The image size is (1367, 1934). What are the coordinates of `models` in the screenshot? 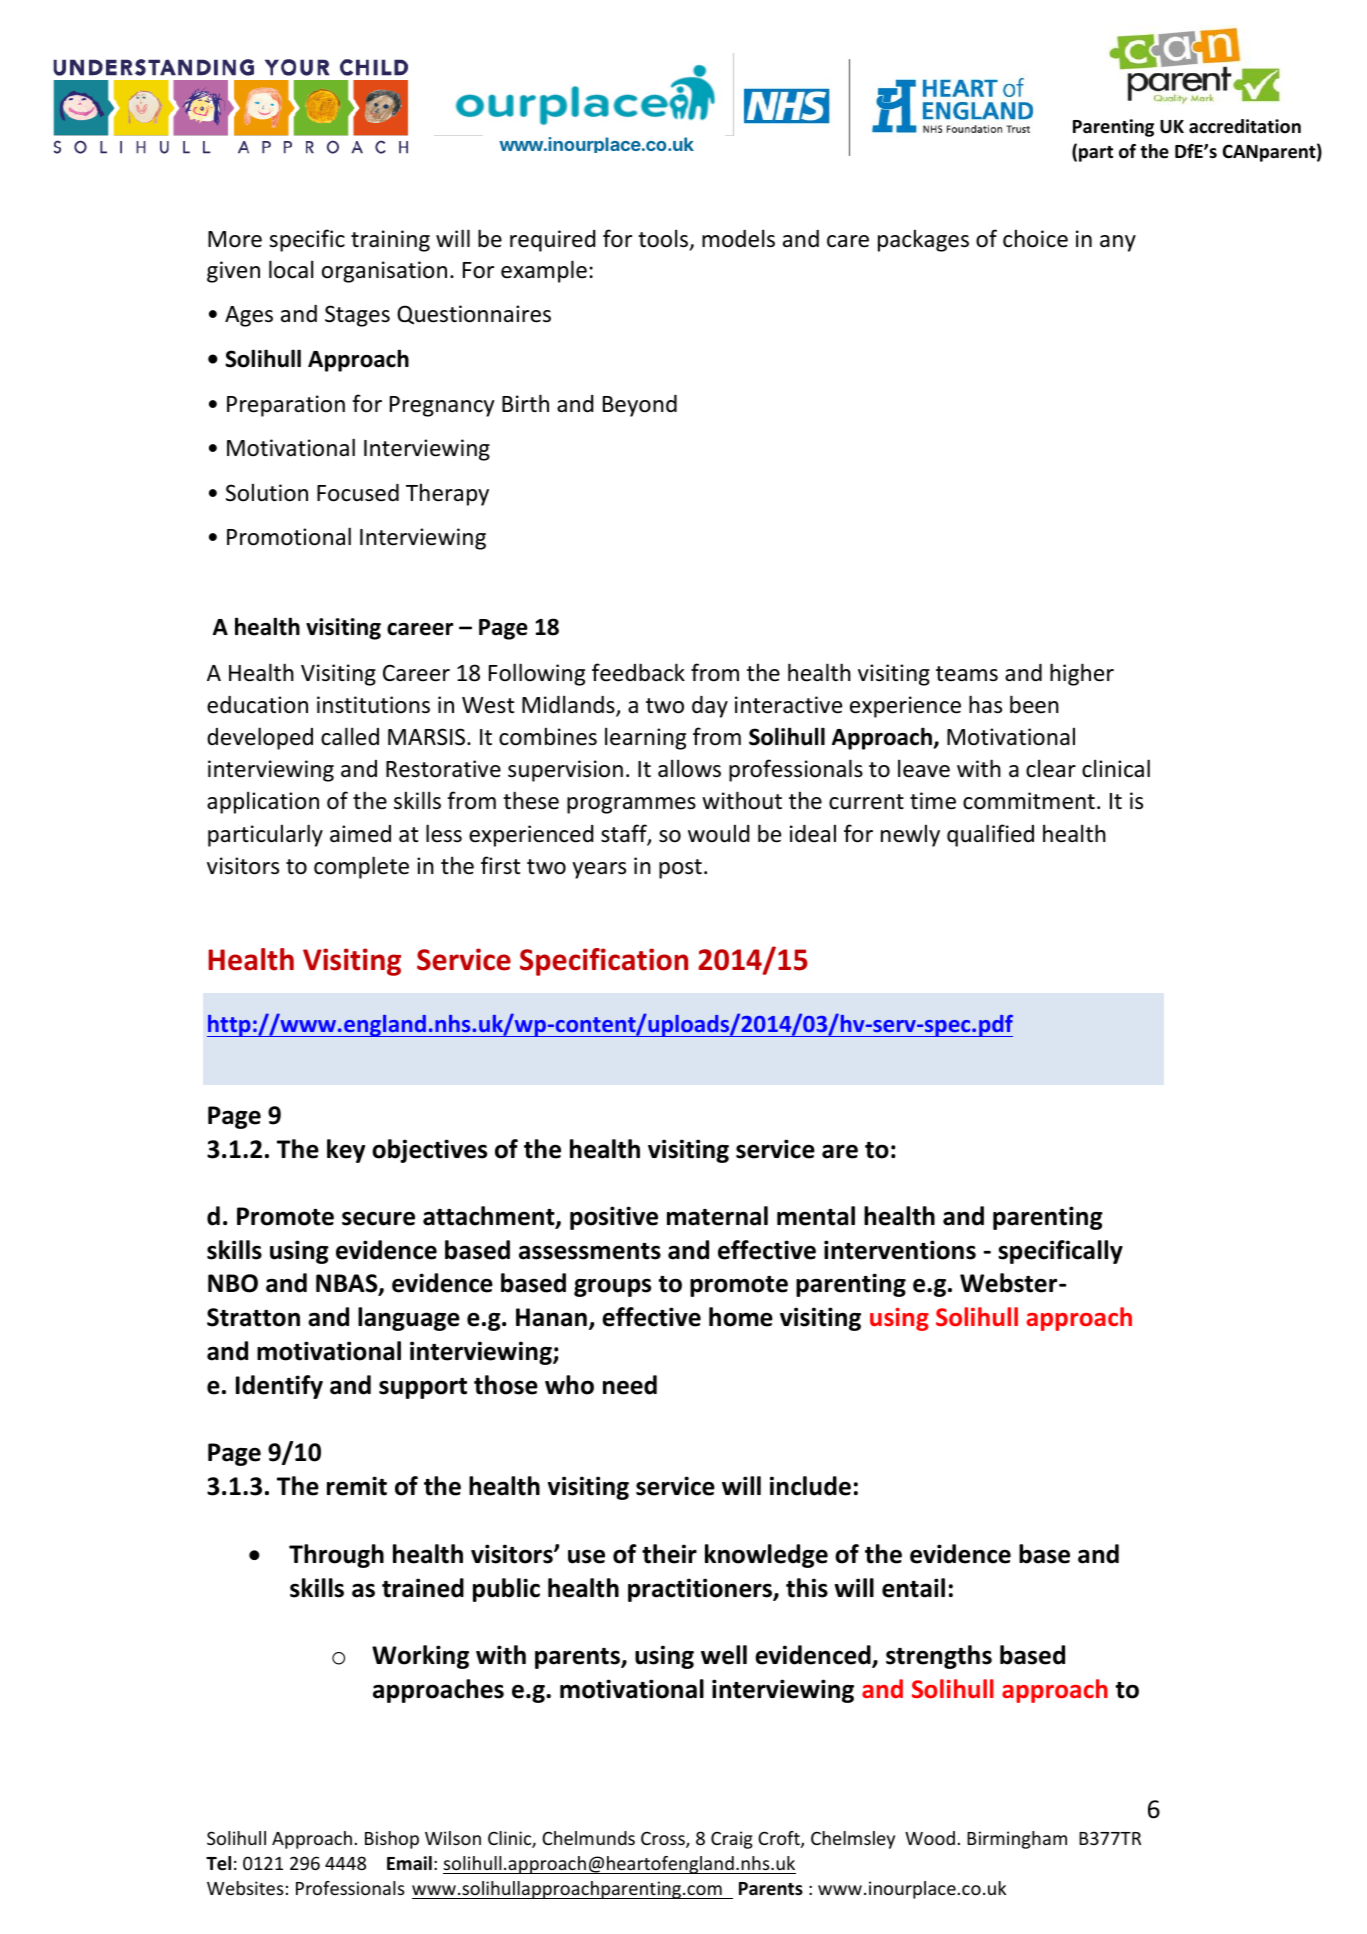 It's located at (738, 238).
